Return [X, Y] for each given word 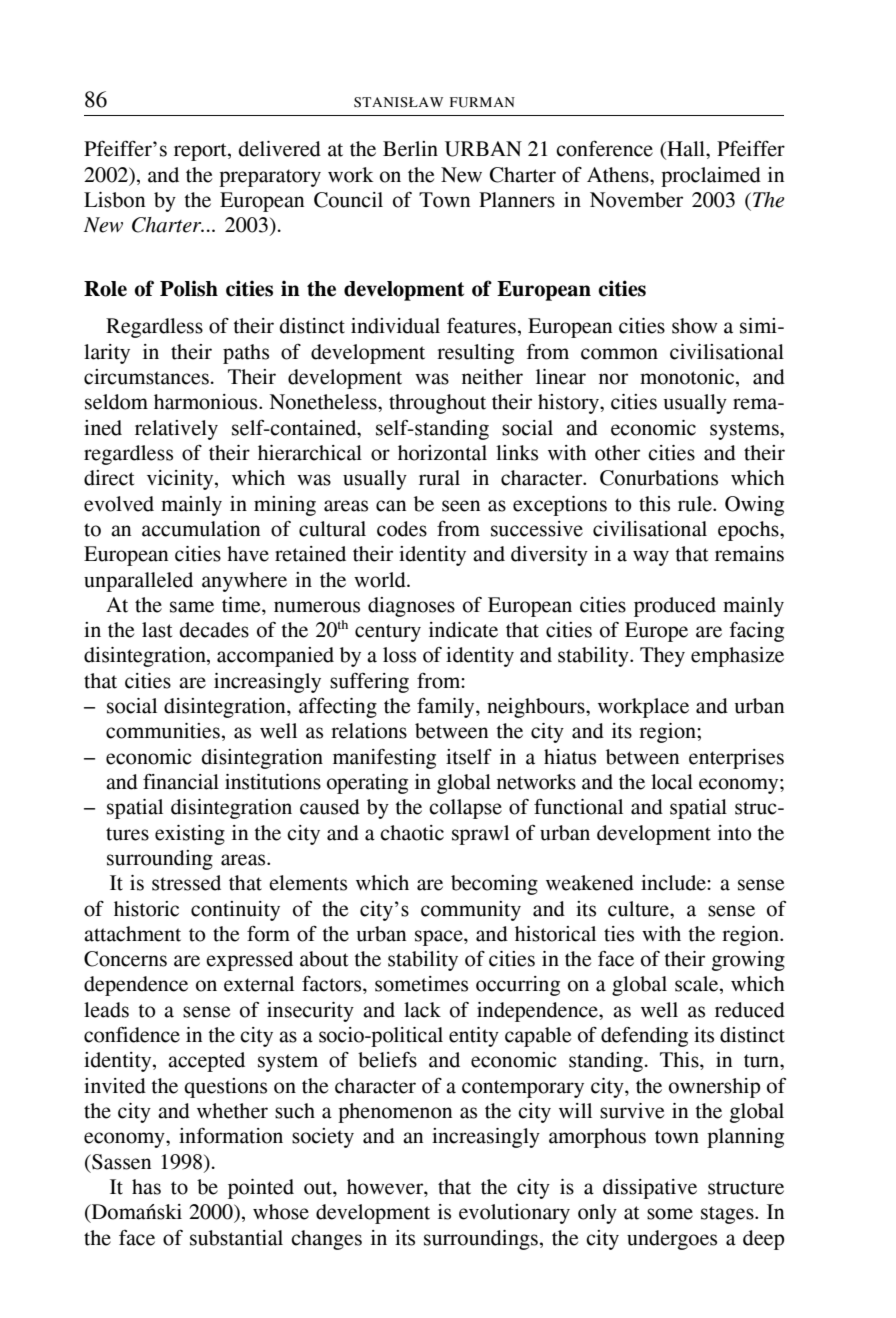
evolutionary [514, 1214]
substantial [236, 1238]
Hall [686, 150]
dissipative [650, 1189]
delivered [280, 149]
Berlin [410, 149]
